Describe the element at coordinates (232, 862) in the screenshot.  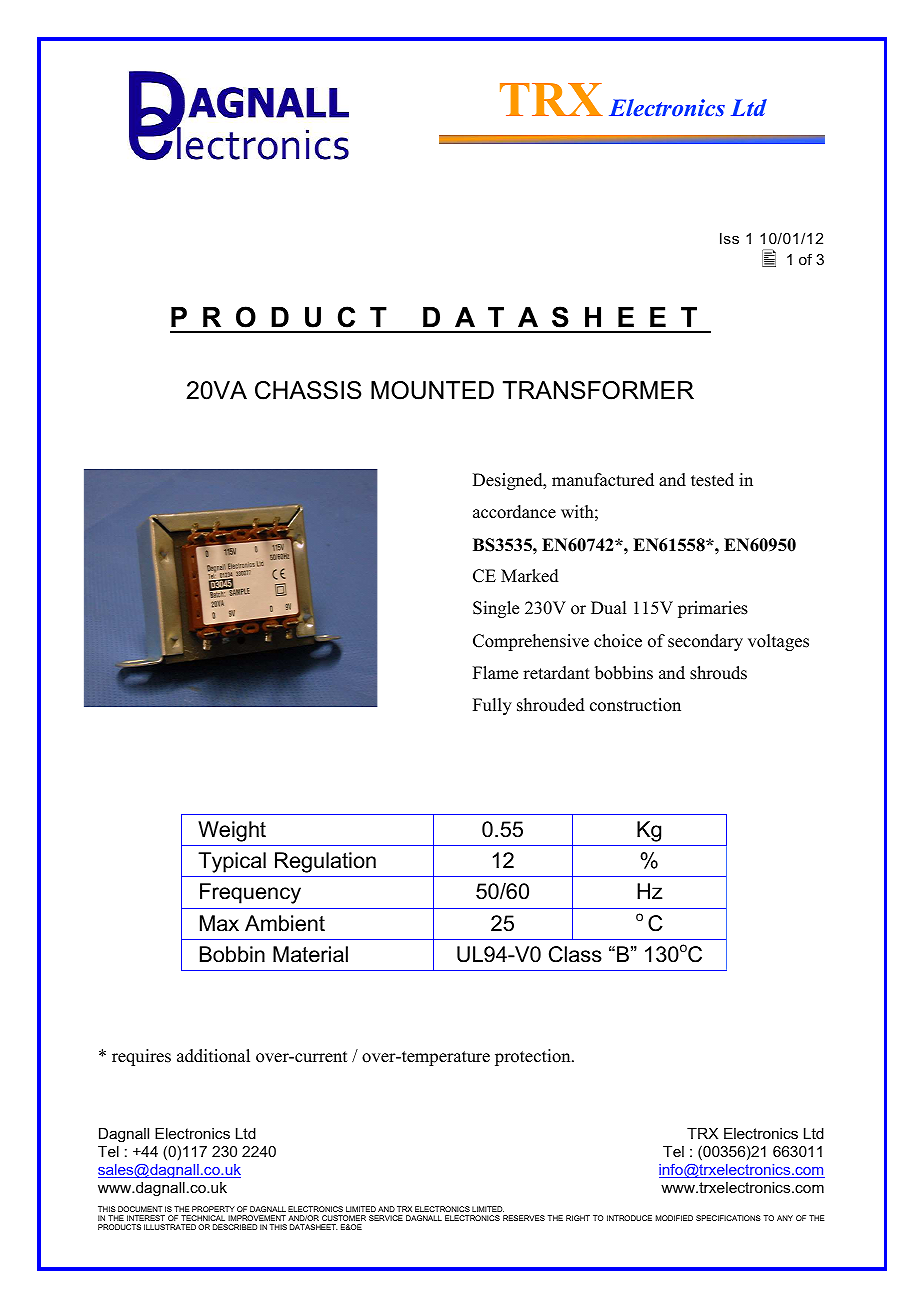
I see `Typical` at that location.
